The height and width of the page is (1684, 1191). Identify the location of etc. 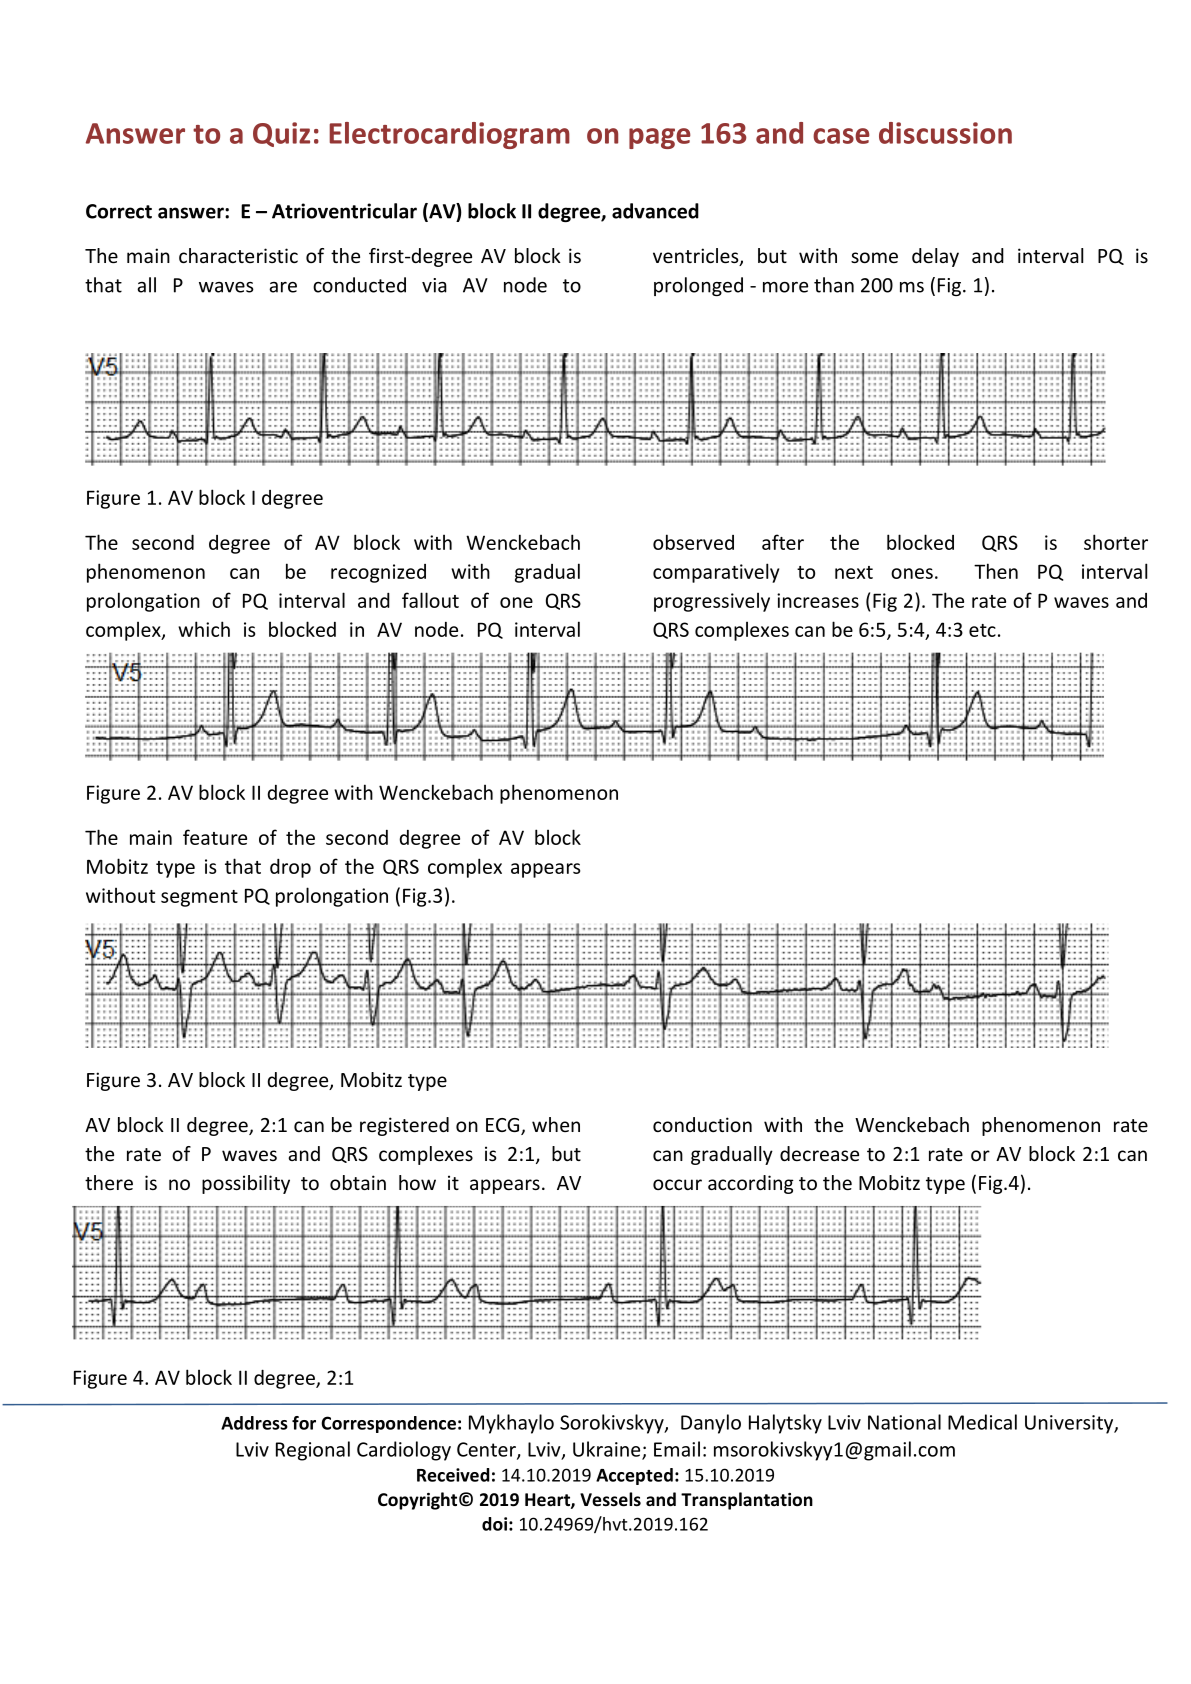
(982, 630).
